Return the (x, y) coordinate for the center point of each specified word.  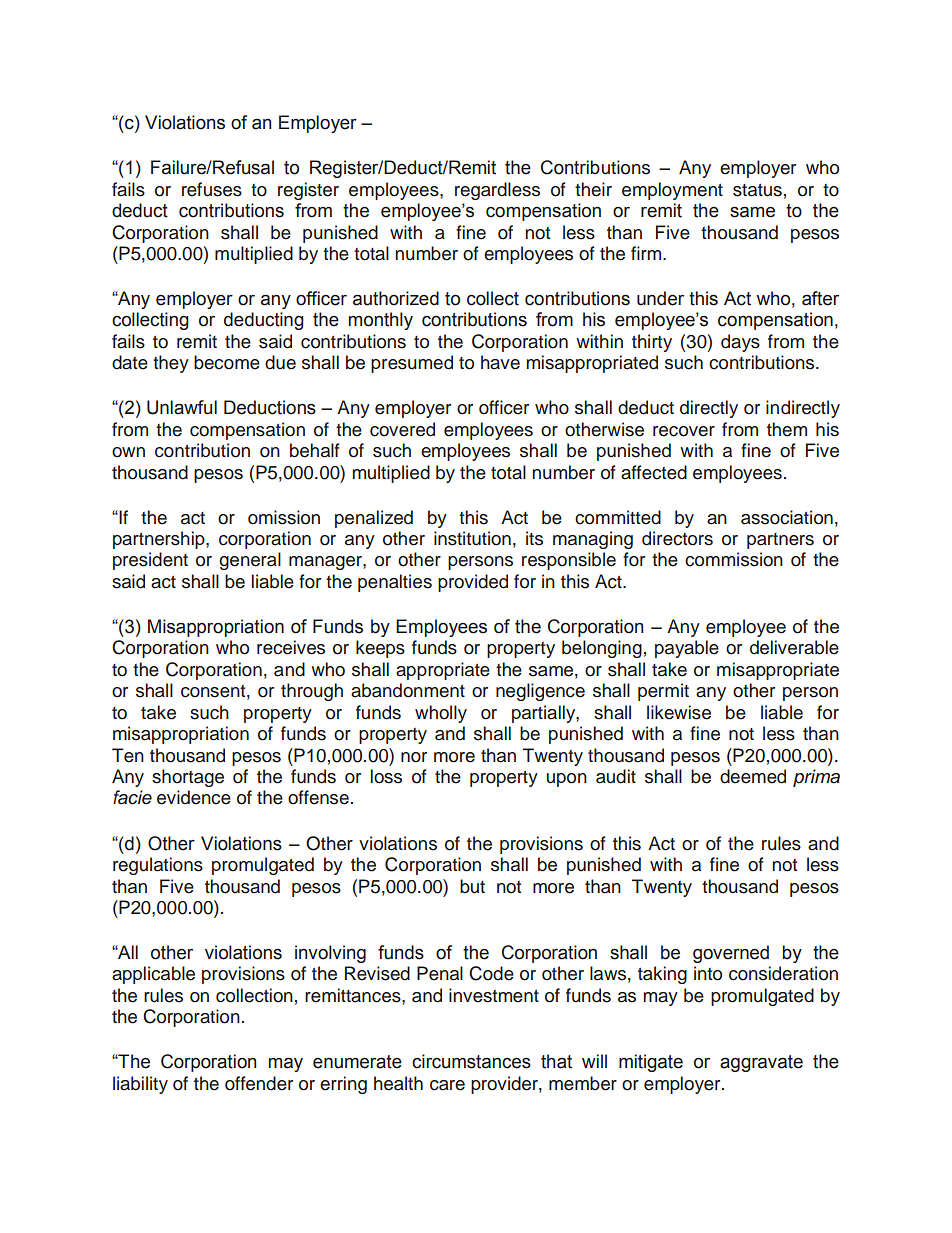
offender (259, 1083)
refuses (212, 189)
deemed (753, 776)
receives (291, 647)
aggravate (761, 1063)
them (787, 429)
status (757, 190)
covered (402, 429)
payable (687, 649)
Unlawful (182, 407)
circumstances (471, 1061)
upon (567, 780)
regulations (158, 866)
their (593, 189)
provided (473, 583)
